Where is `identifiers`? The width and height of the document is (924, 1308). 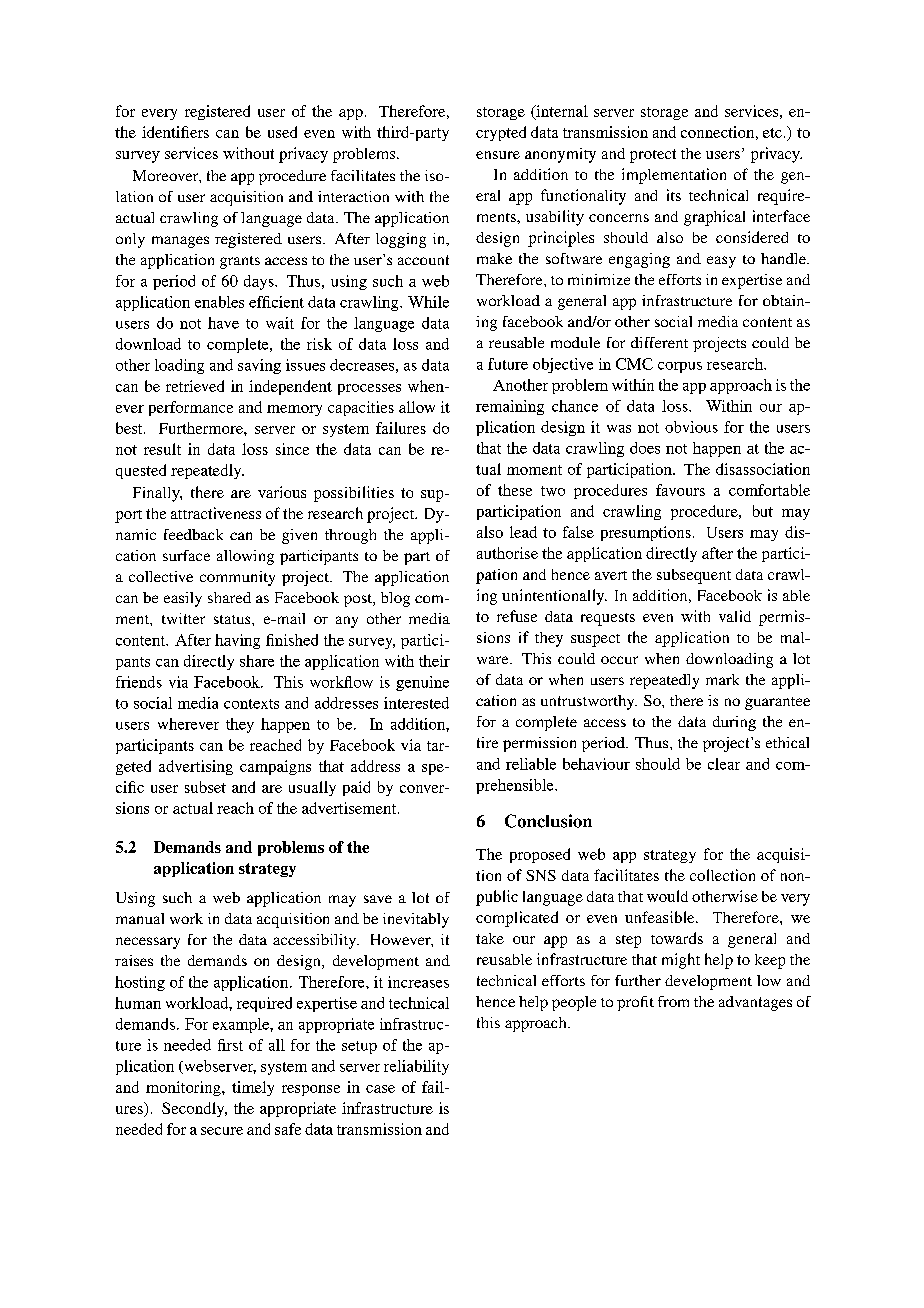 identifiers is located at coordinates (175, 132).
